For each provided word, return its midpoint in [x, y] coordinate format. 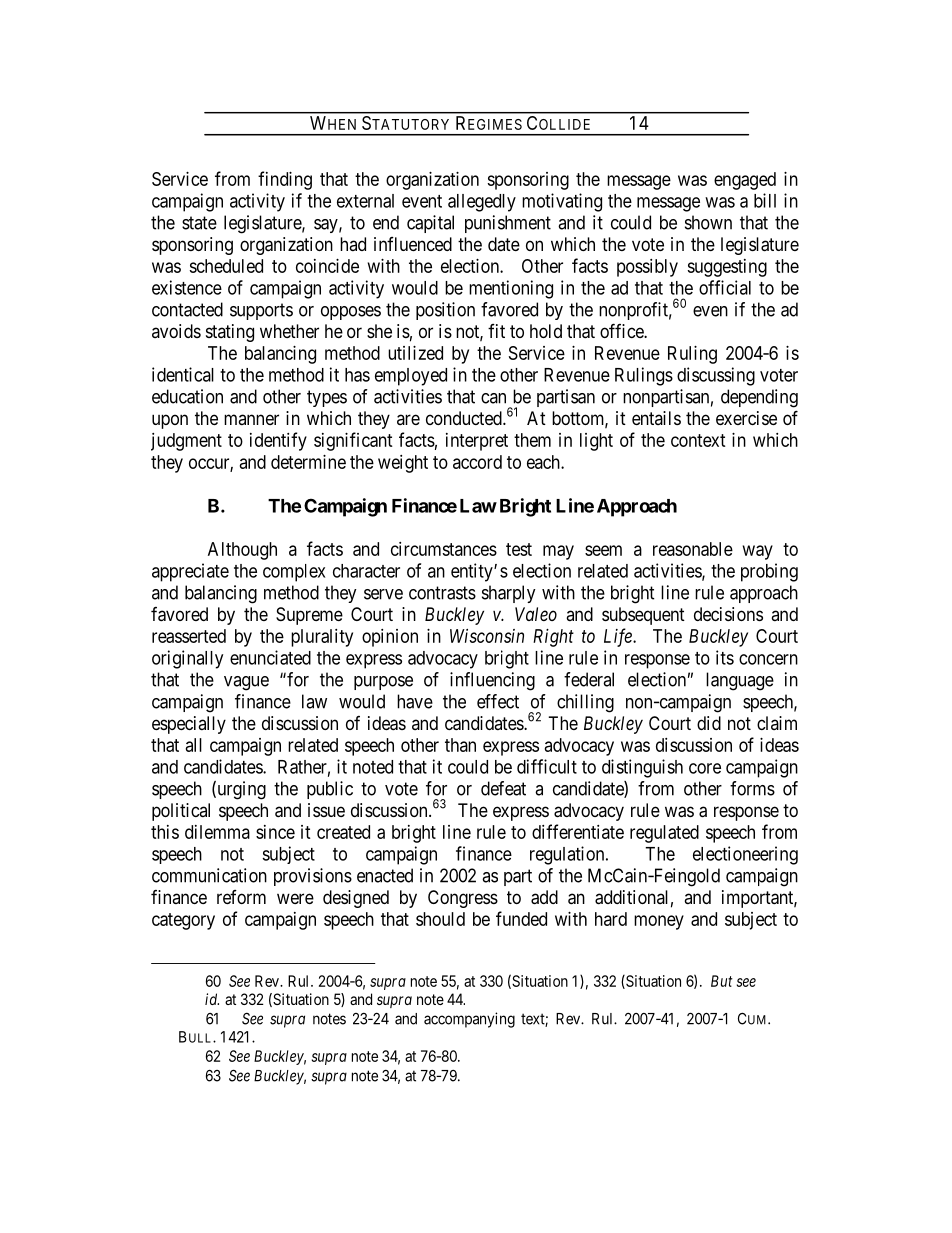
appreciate [190, 572]
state [199, 223]
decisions [728, 614]
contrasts [442, 593]
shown [708, 222]
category [183, 921]
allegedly [482, 203]
